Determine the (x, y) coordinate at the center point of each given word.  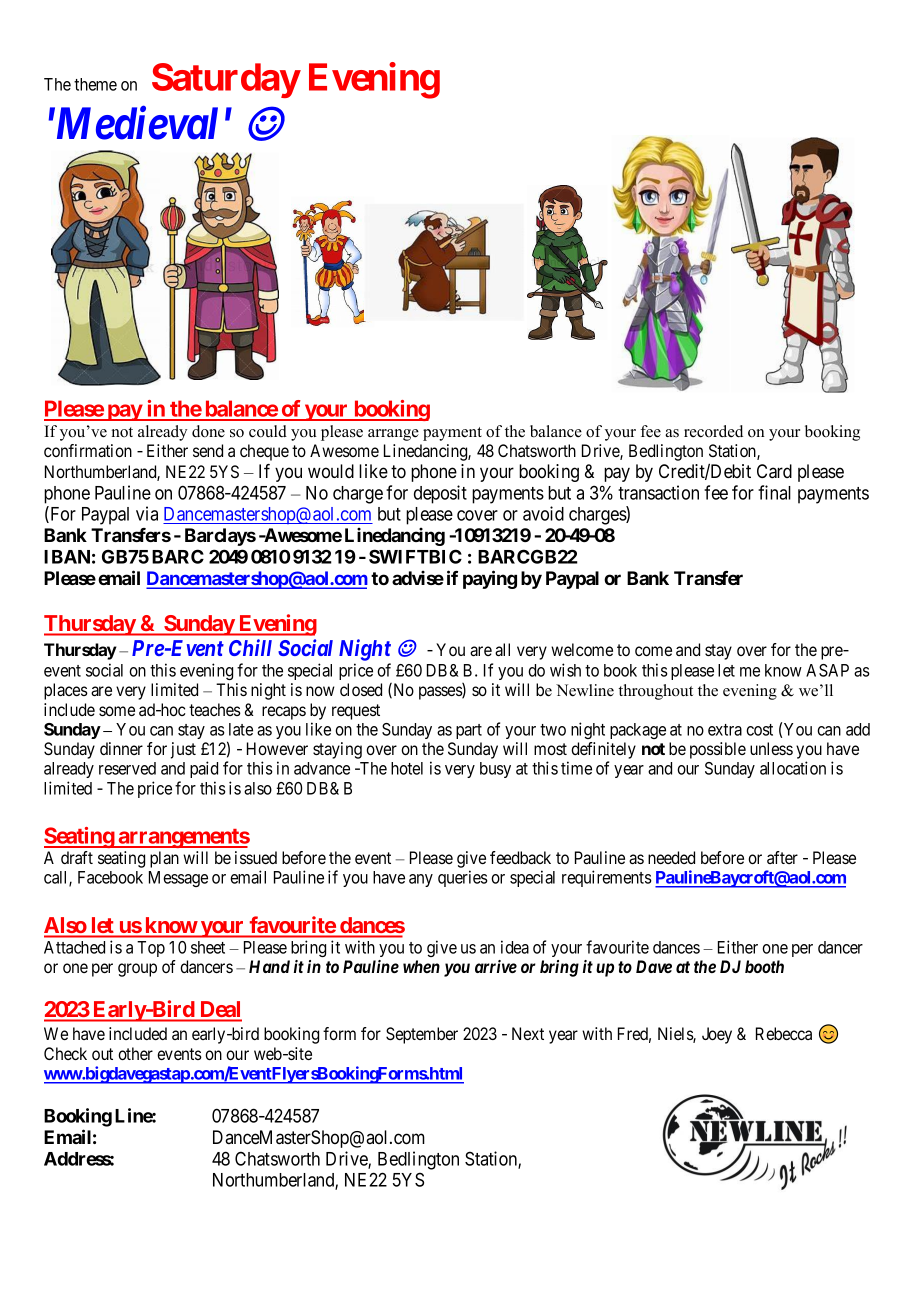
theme (95, 84)
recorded (713, 431)
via (147, 513)
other (135, 1053)
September (422, 1035)
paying (490, 579)
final (774, 492)
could (268, 431)
